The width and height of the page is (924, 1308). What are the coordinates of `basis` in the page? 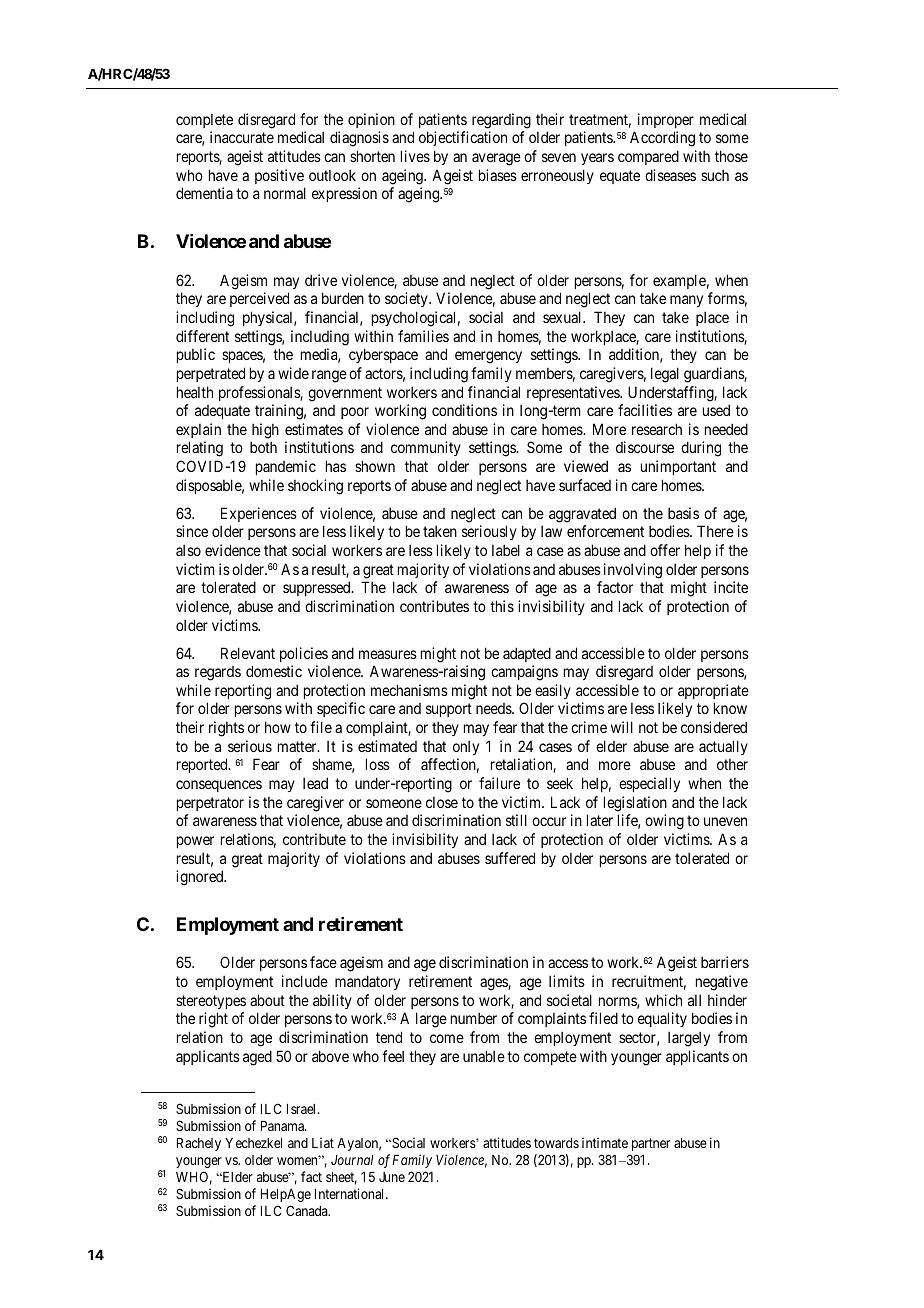 It's located at (683, 513).
